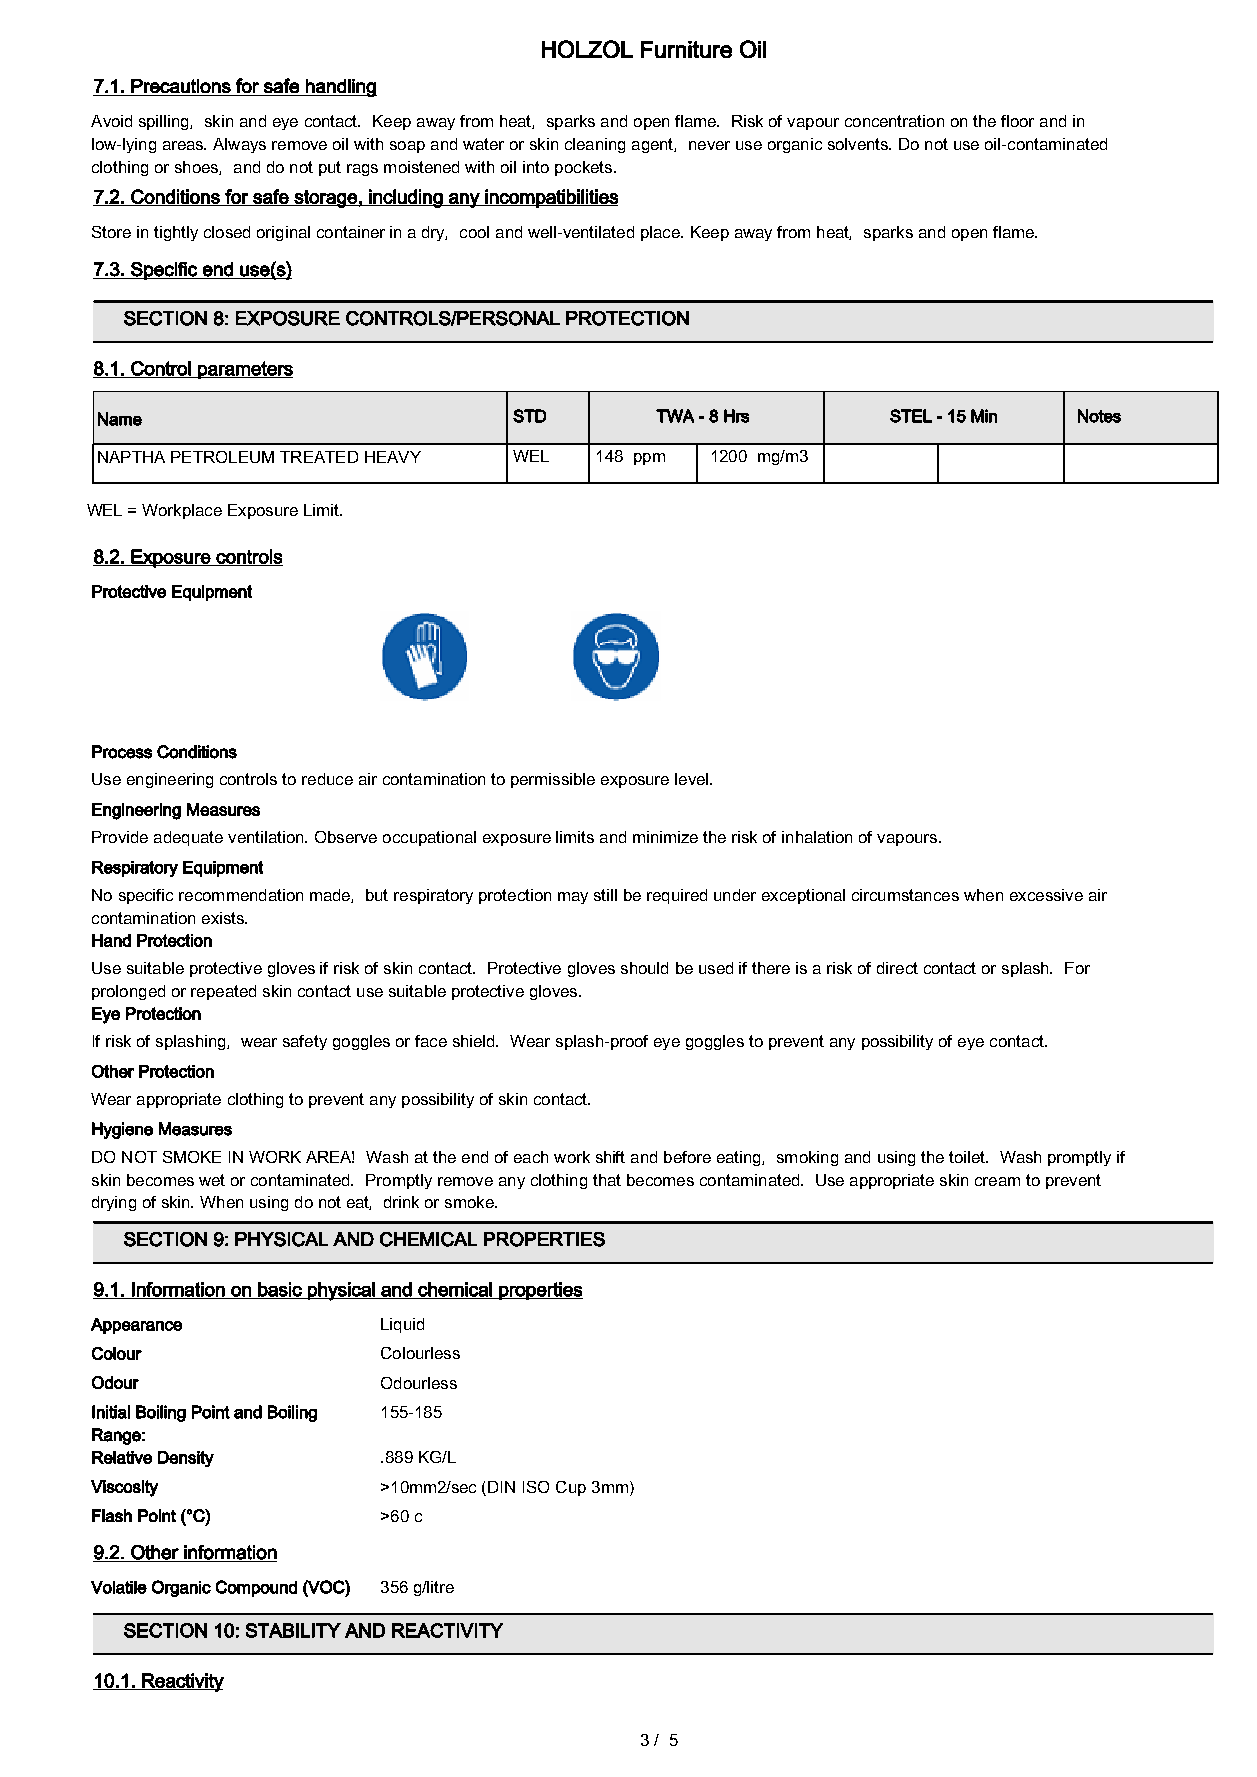  I want to click on basic, so click(280, 1290).
